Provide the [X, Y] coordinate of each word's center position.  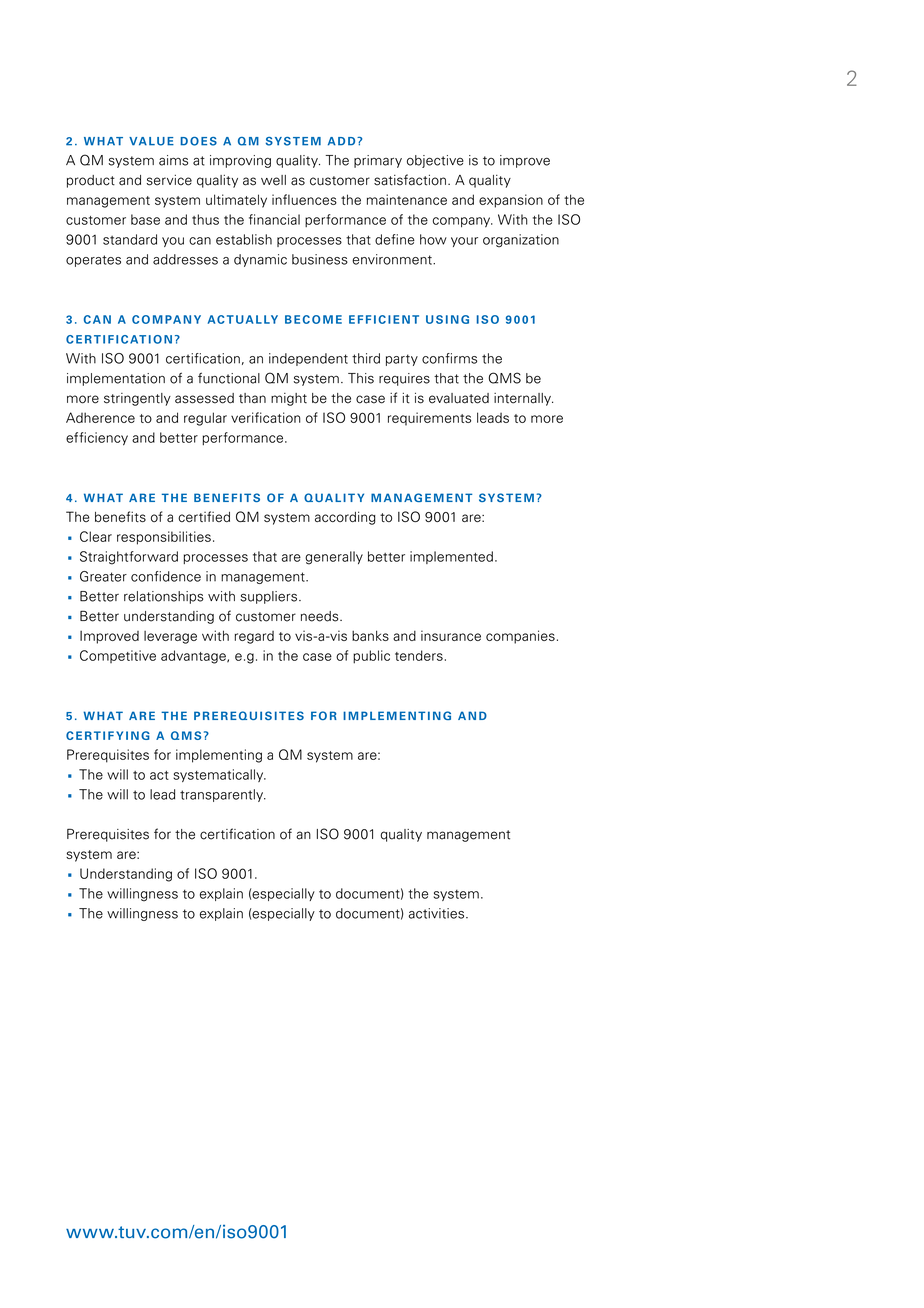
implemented [451, 557]
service [169, 180]
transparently [222, 795]
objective [435, 161]
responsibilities [164, 538]
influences [304, 199]
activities [438, 913]
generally [334, 558]
